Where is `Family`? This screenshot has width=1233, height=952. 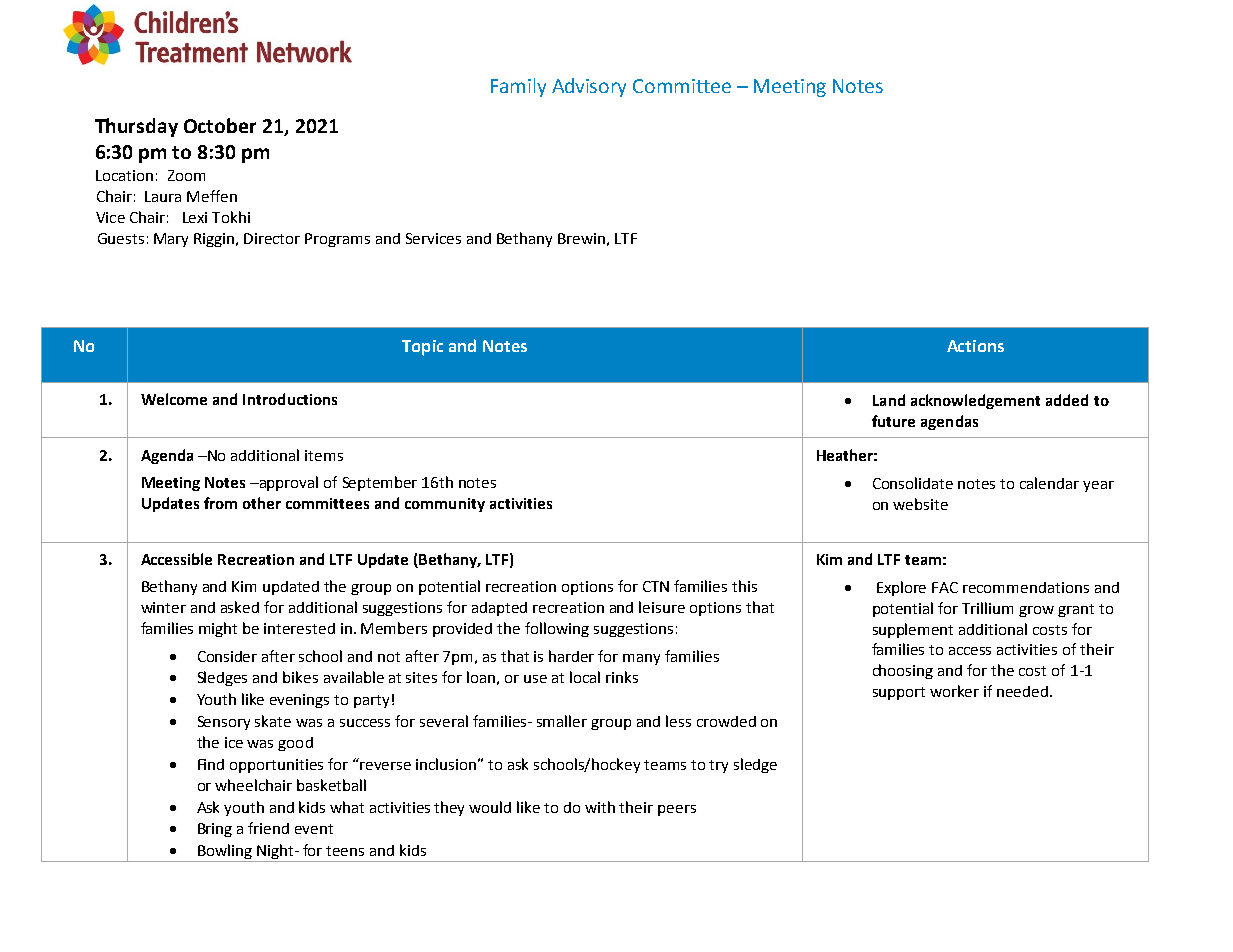 Family is located at coordinates (518, 87).
